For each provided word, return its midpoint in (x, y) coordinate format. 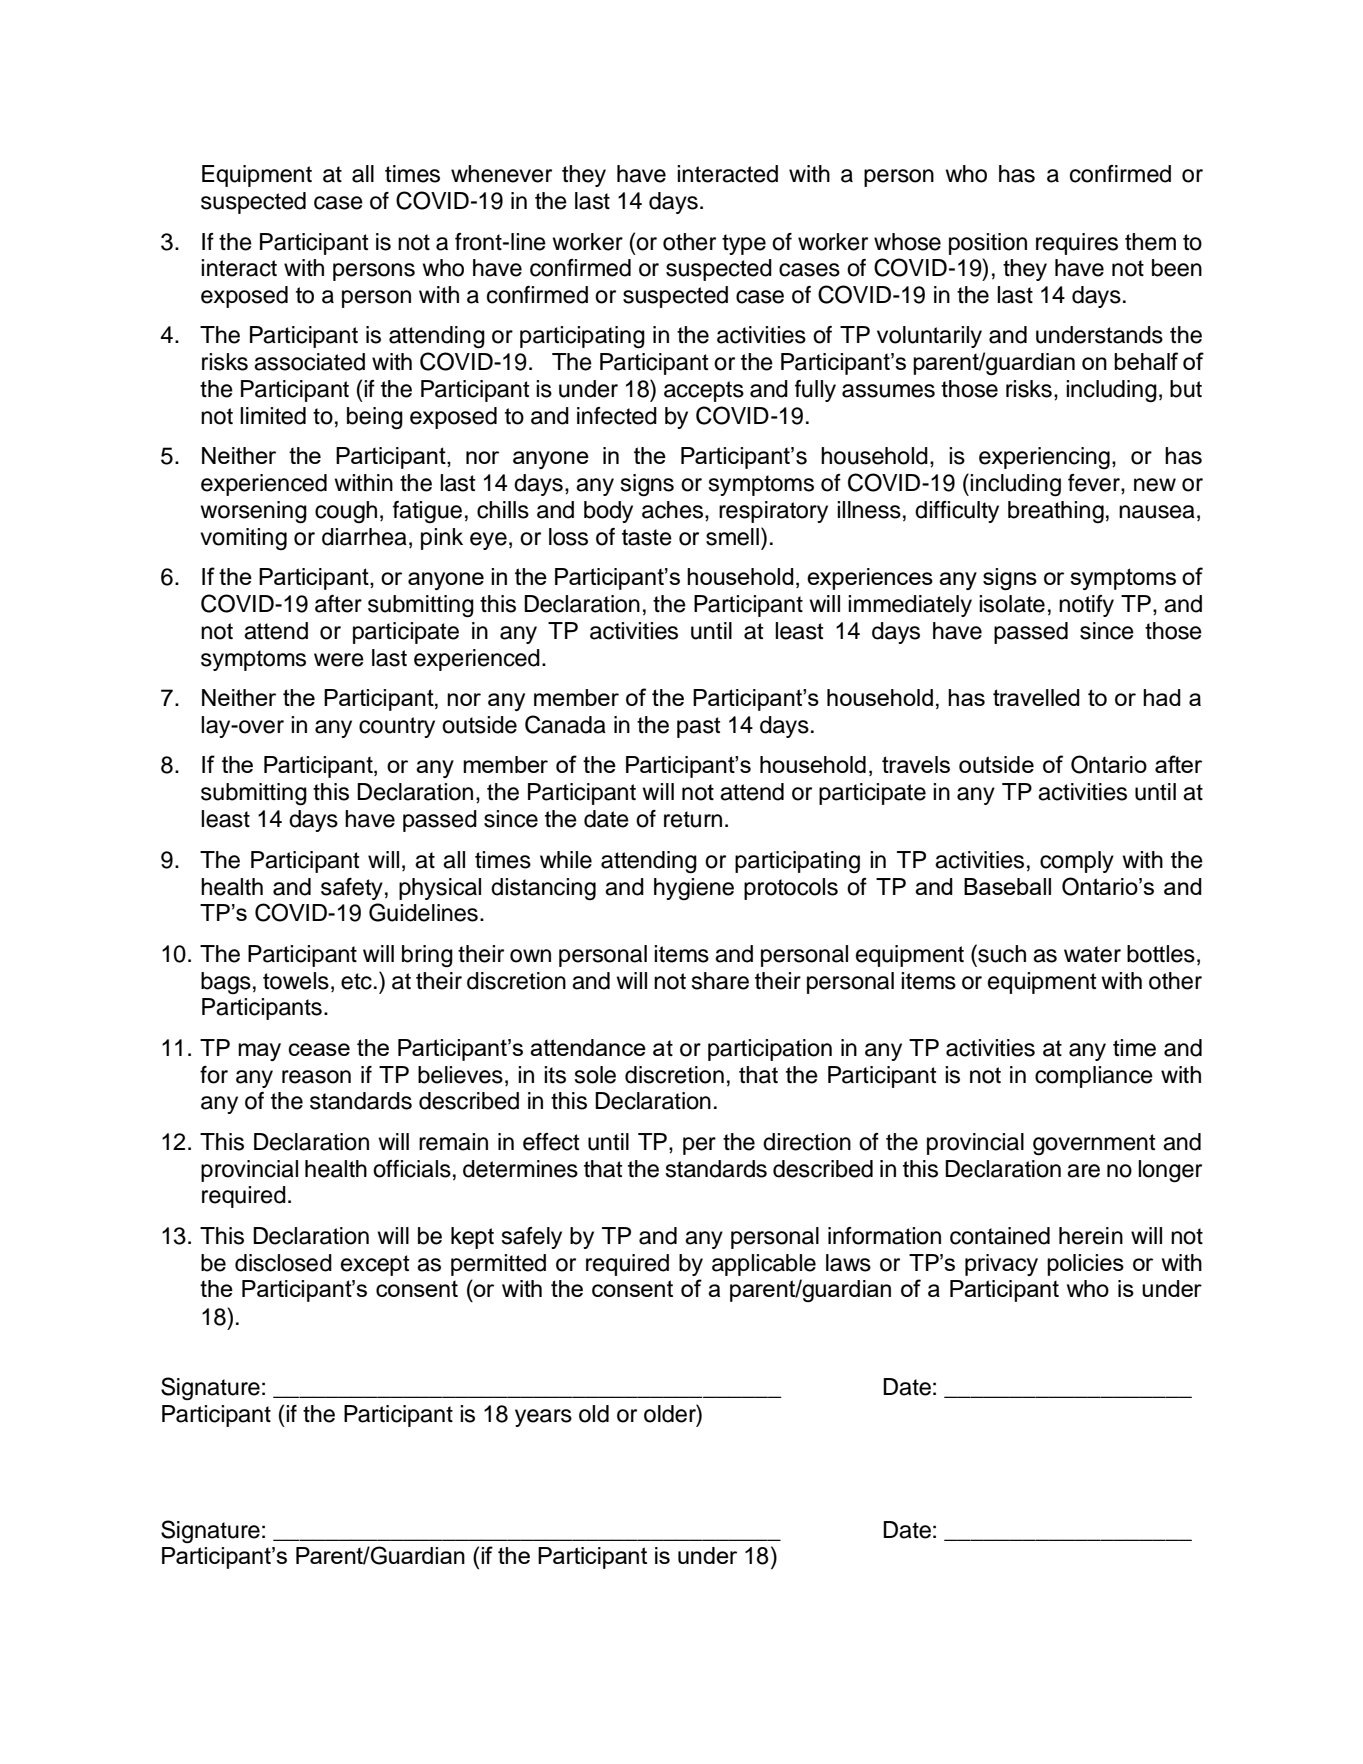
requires (1077, 244)
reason (316, 1077)
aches (674, 510)
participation (770, 1050)
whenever (501, 174)
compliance (1094, 1077)
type (744, 244)
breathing (1056, 512)
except (375, 1265)
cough (346, 512)
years (543, 1418)
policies (1085, 1265)
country (397, 727)
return (693, 819)
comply (1077, 862)
